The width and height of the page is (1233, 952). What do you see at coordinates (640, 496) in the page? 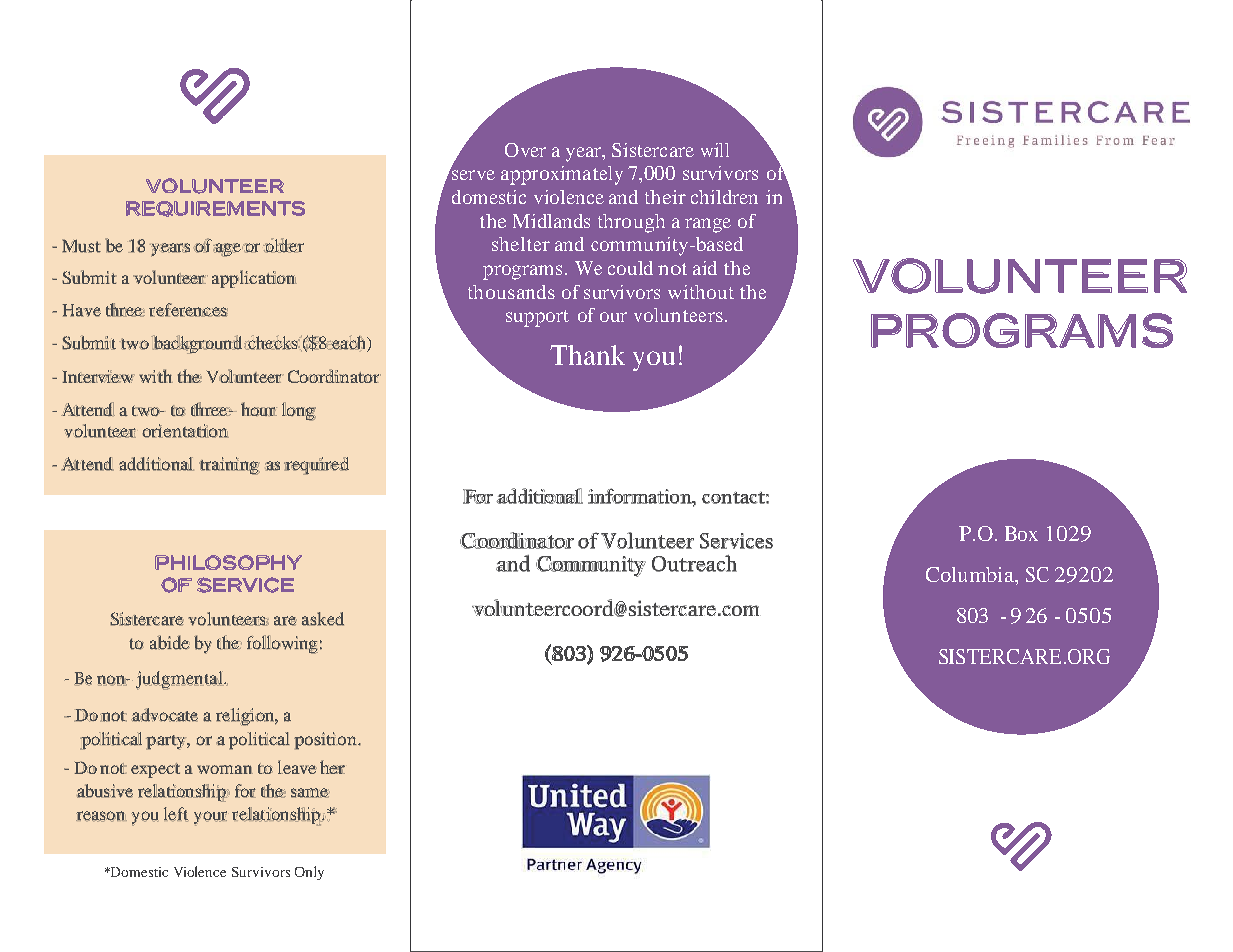
I see `information` at bounding box center [640, 496].
